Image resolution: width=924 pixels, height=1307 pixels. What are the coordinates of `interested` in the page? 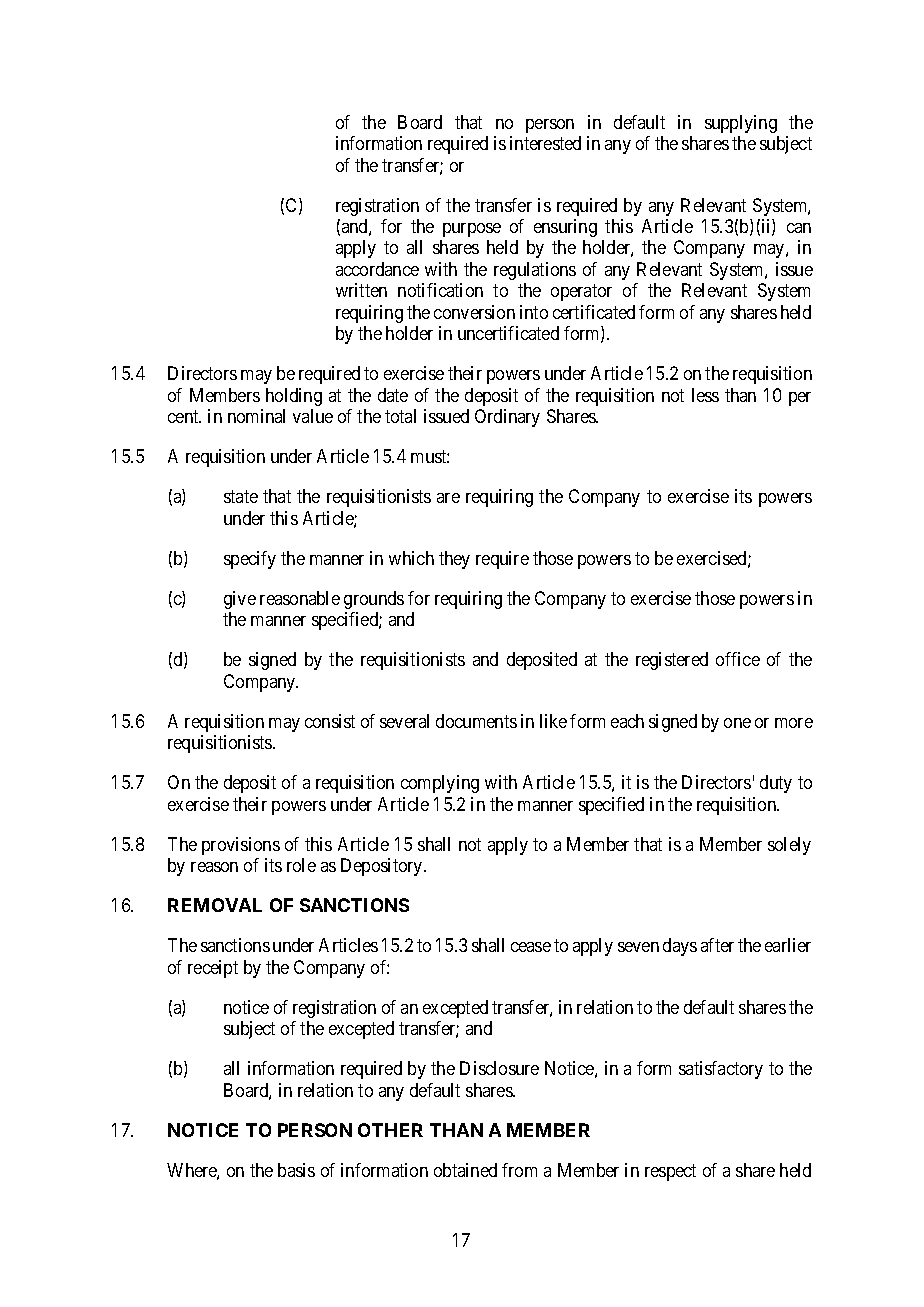 It's located at (545, 143).
